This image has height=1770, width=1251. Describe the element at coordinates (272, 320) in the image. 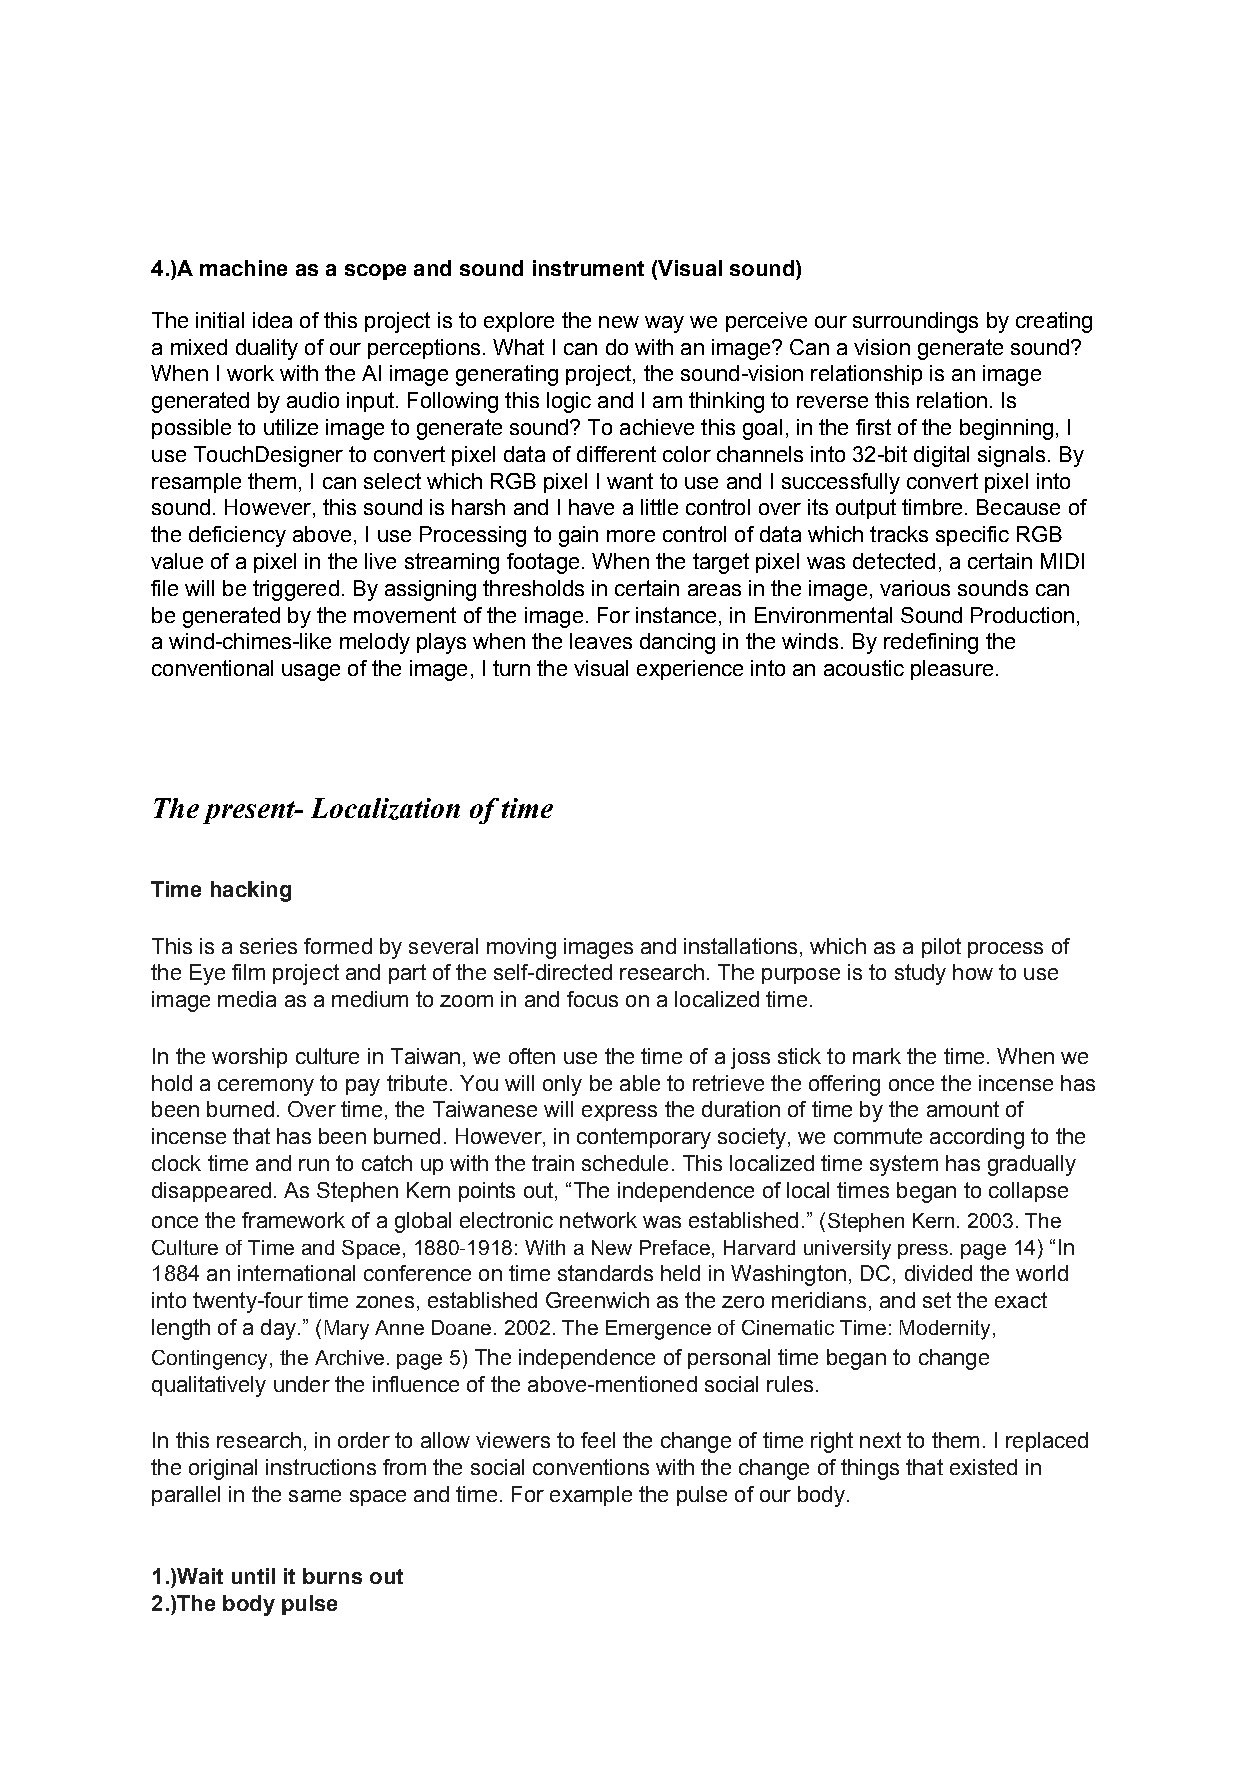

I see `idea` at that location.
